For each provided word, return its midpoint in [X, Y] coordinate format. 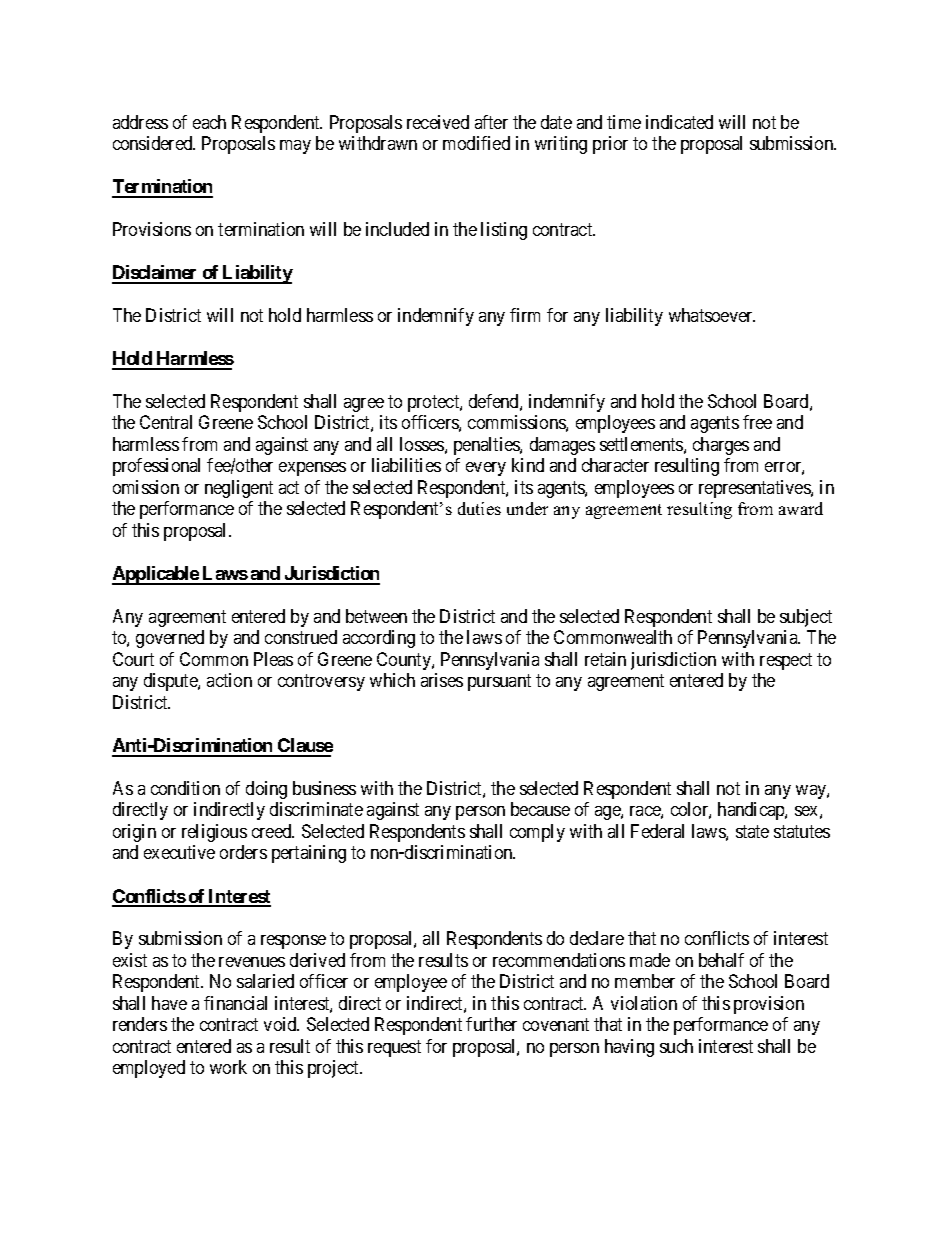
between [376, 616]
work [228, 1067]
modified [476, 143]
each [209, 122]
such [676, 1046]
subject [806, 618]
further [491, 1024]
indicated [679, 122]
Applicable [156, 575]
